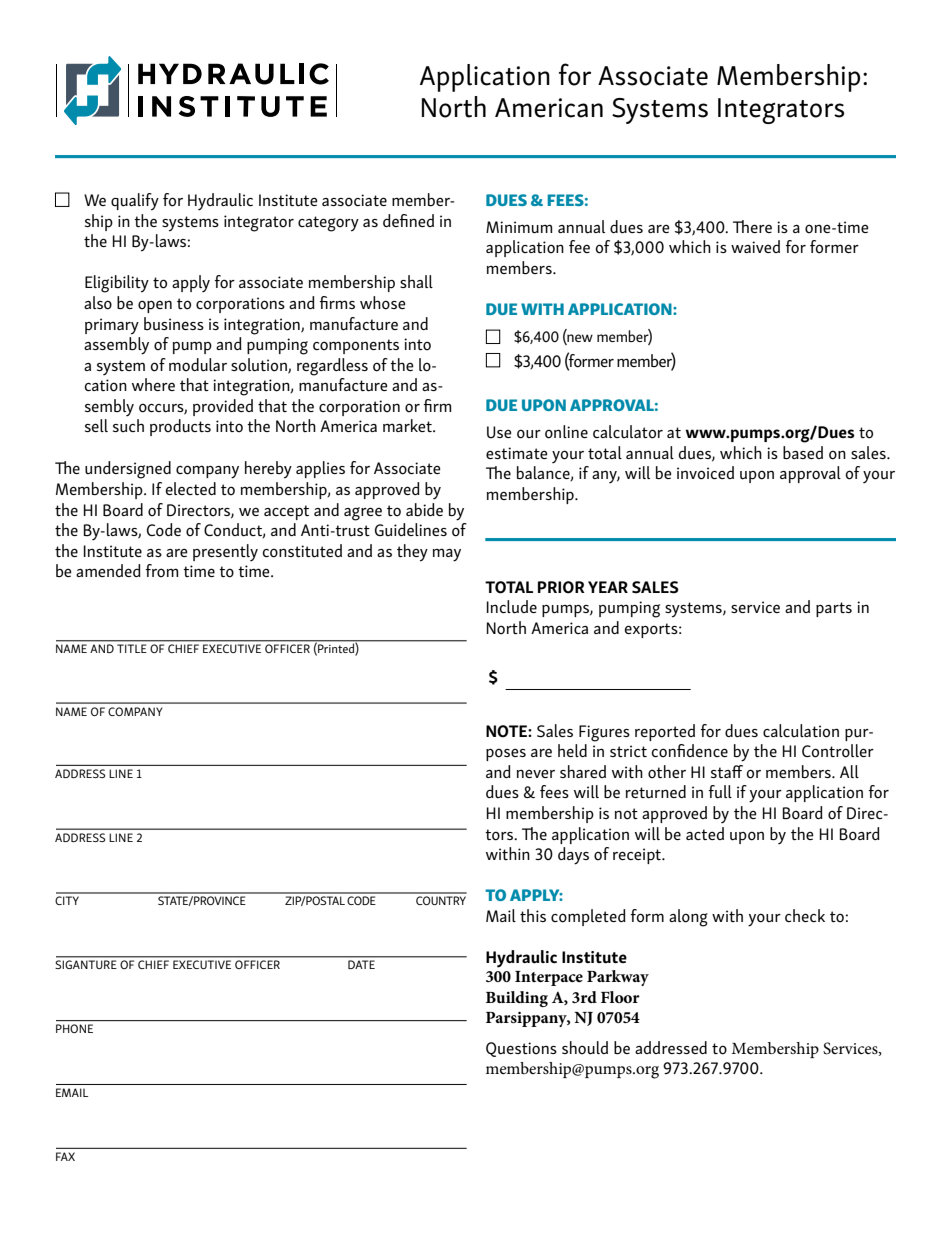 The image size is (952, 1233). What do you see at coordinates (131, 648) in the image?
I see `TITLE` at bounding box center [131, 648].
